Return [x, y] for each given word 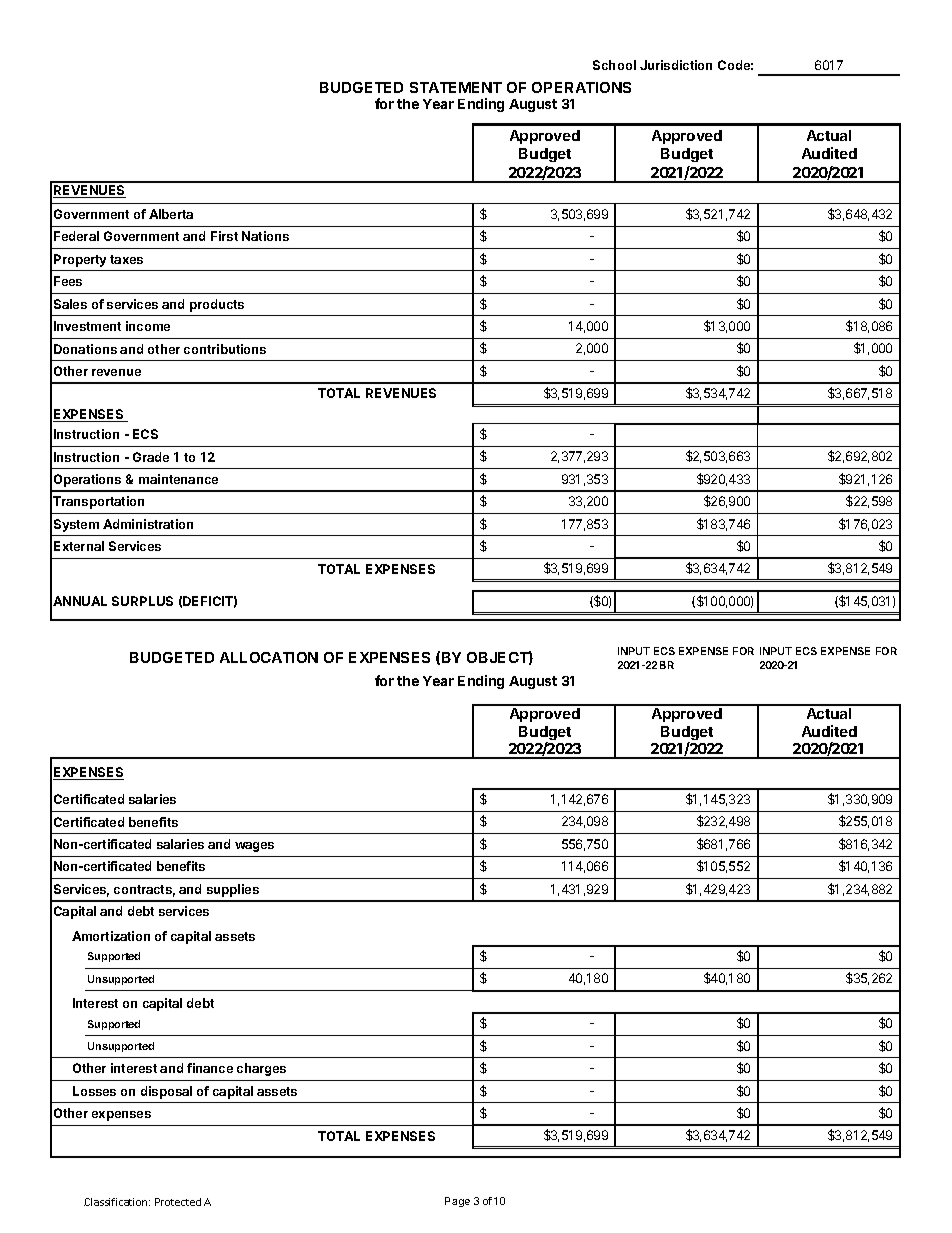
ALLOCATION [269, 657]
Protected [178, 1202]
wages [254, 847]
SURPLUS [142, 601]
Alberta [171, 214]
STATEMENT [456, 87]
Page [457, 1202]
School [614, 65]
